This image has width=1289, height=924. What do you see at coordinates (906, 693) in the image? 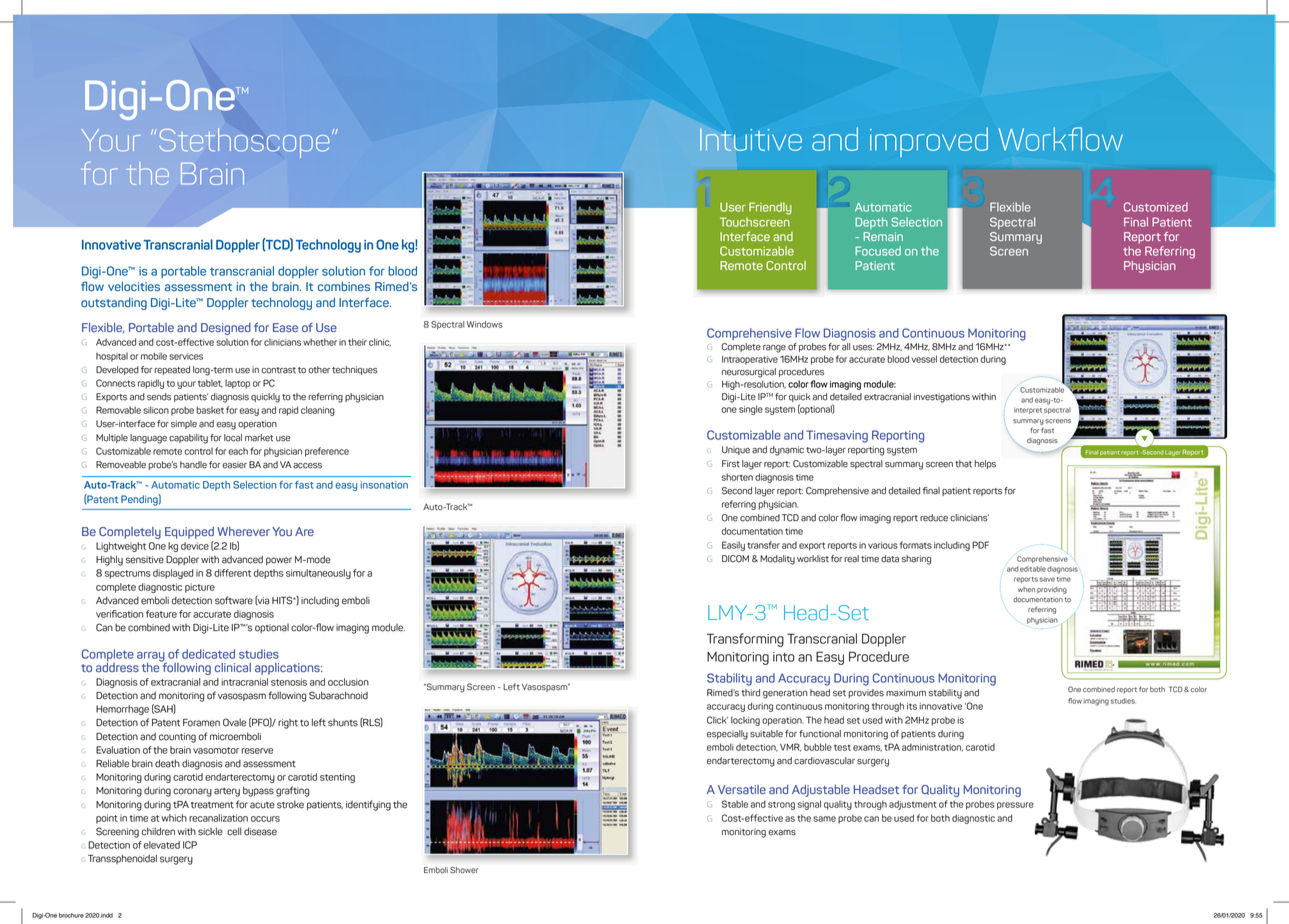
I see `maximum` at bounding box center [906, 693].
